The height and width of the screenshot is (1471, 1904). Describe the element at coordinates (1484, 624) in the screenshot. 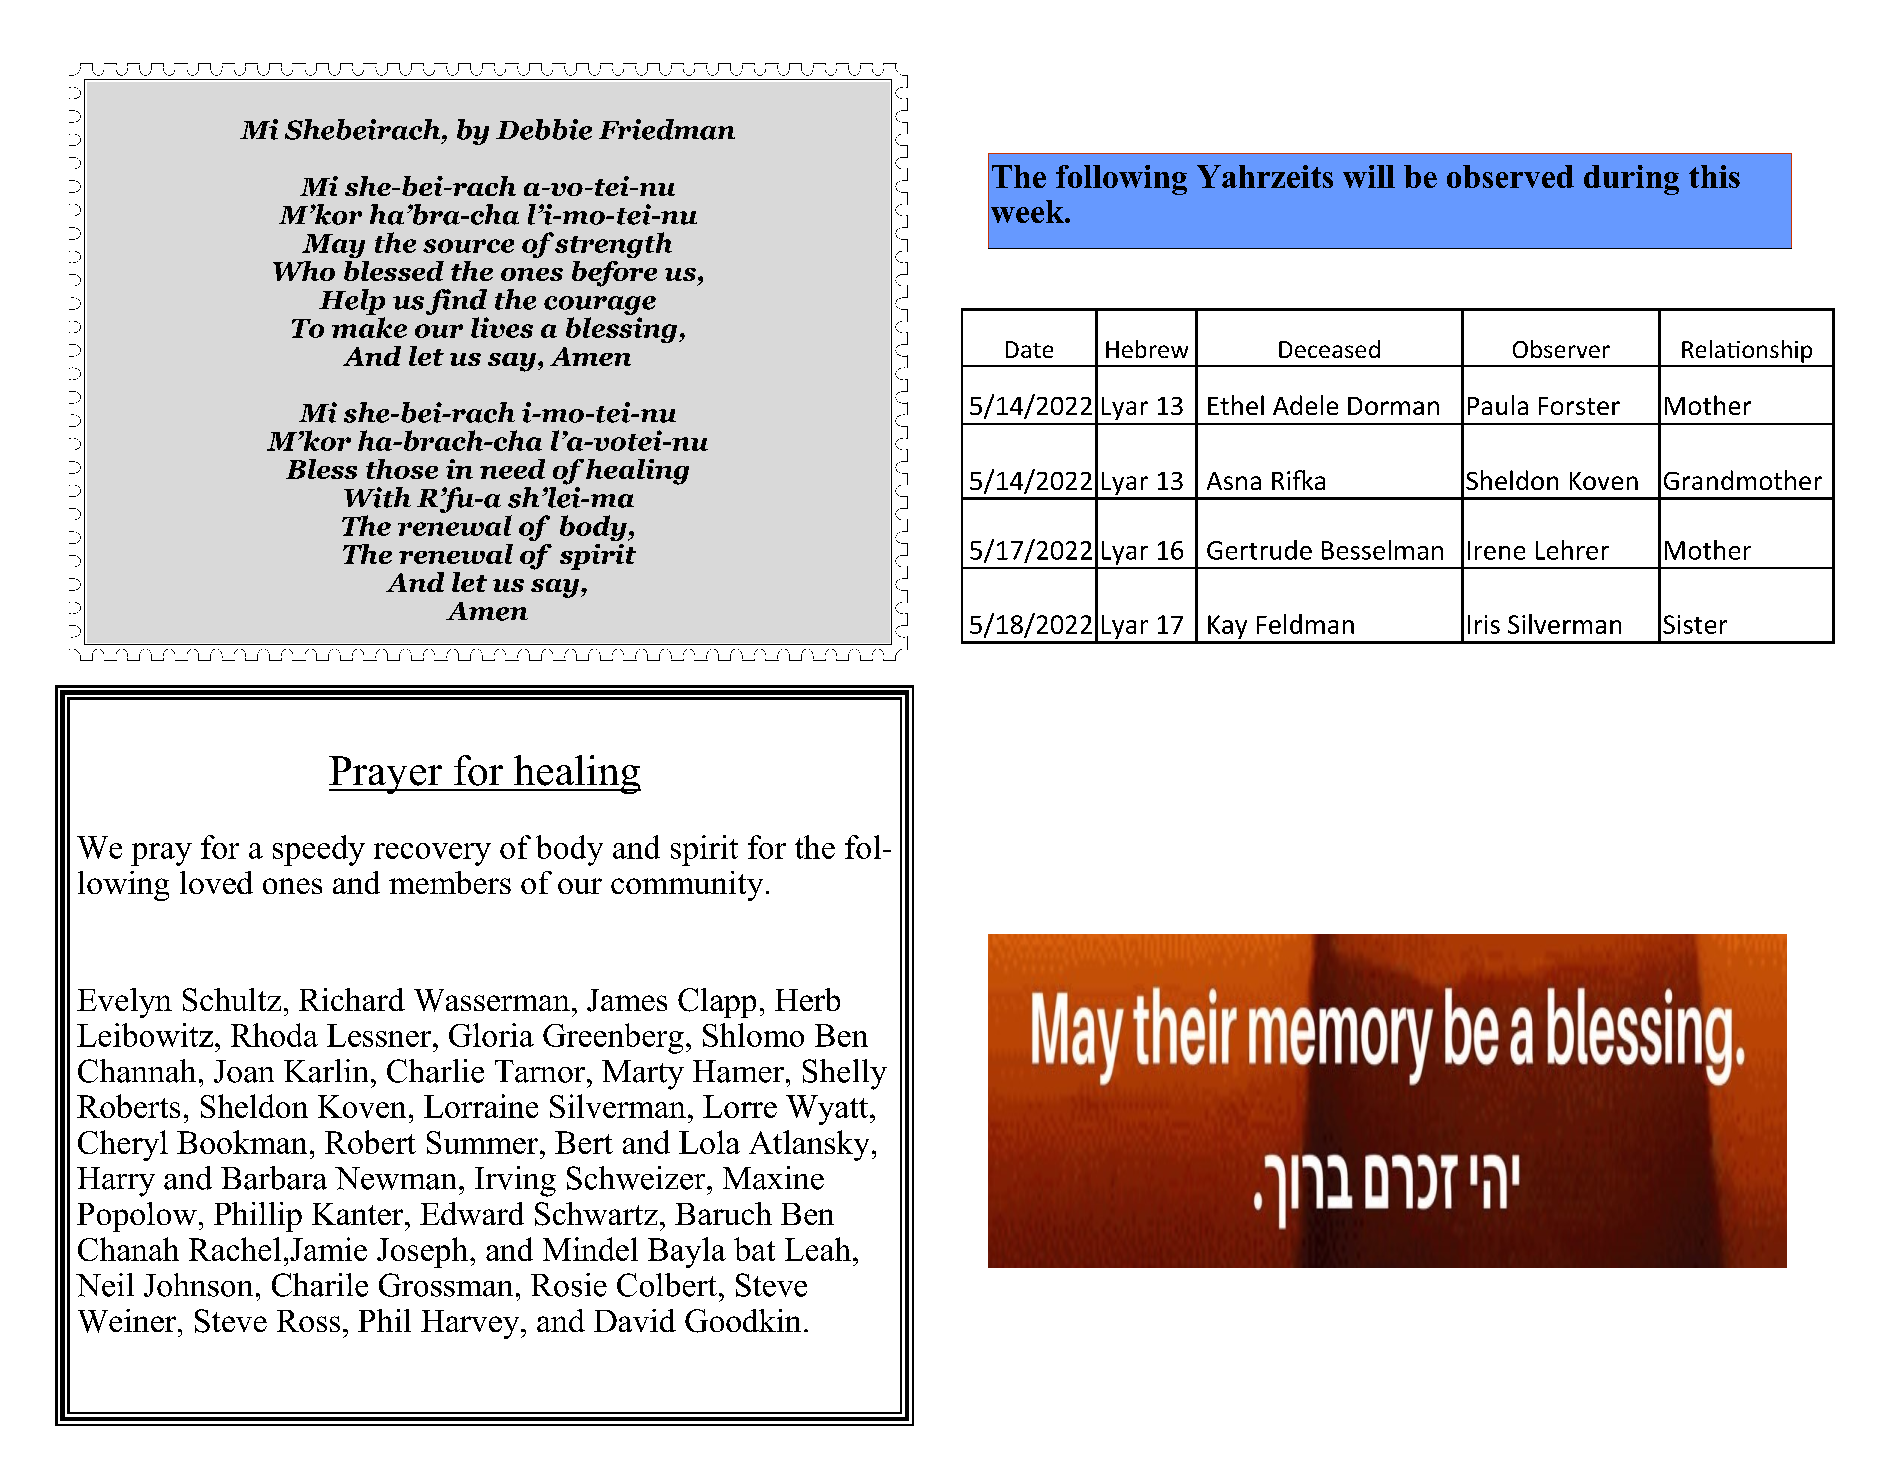

I see `Iris` at that location.
